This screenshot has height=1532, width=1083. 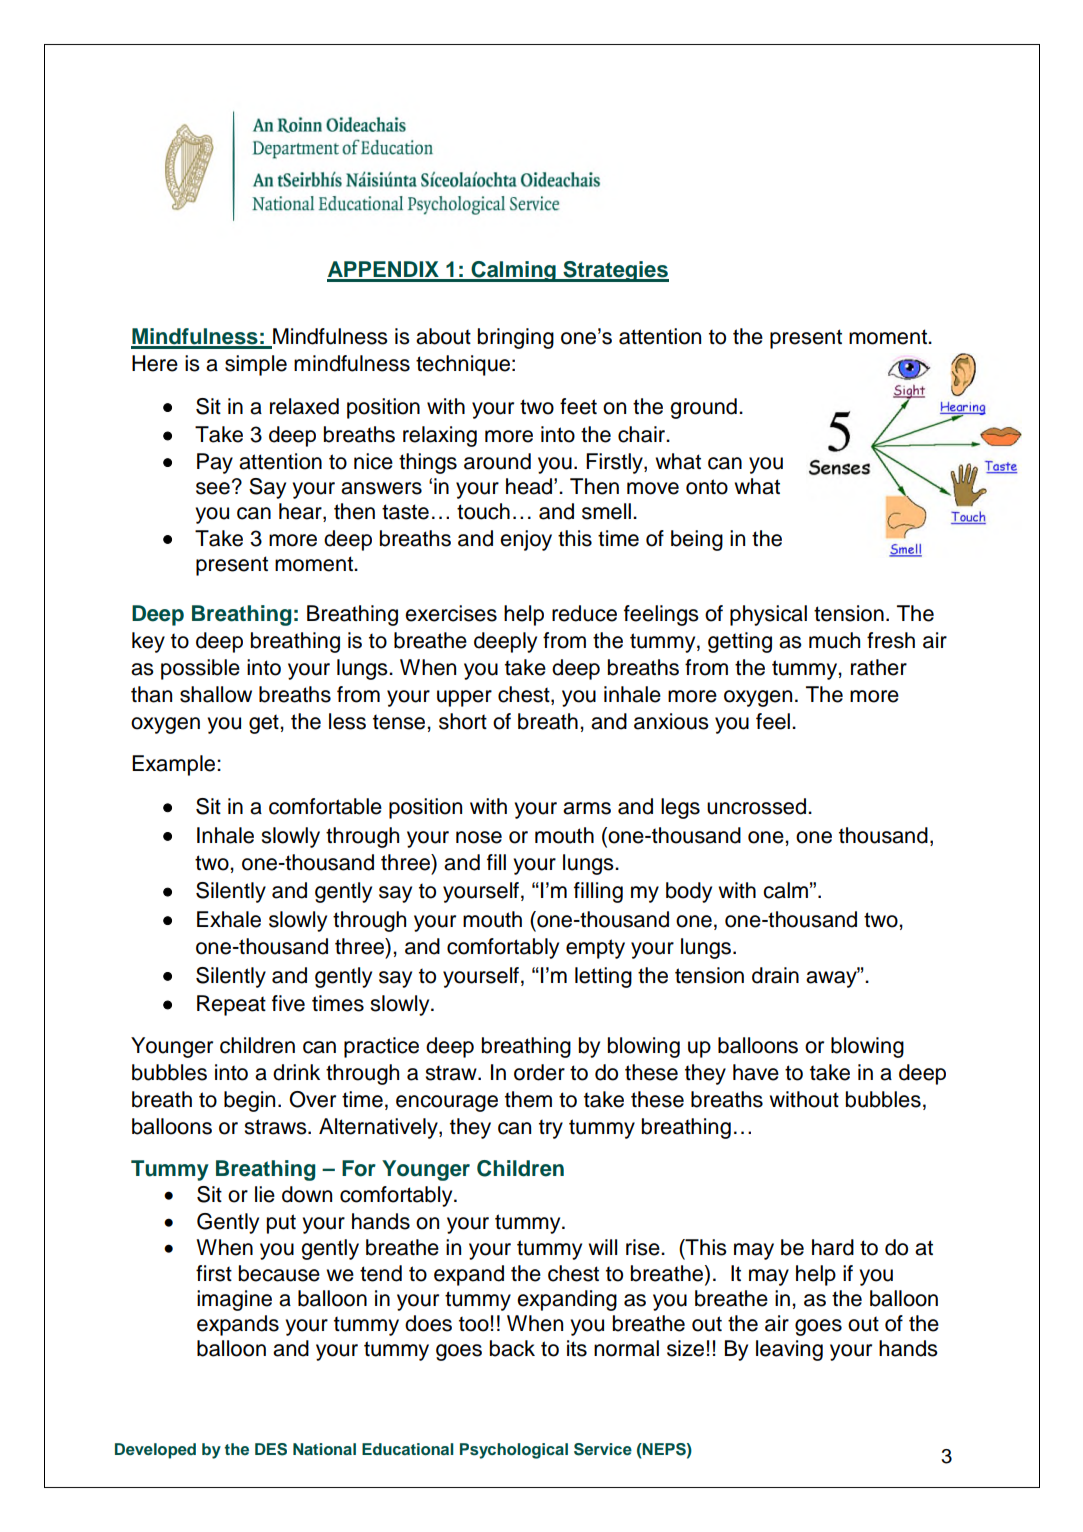 What do you see at coordinates (756, 1072) in the screenshot?
I see `have` at bounding box center [756, 1072].
